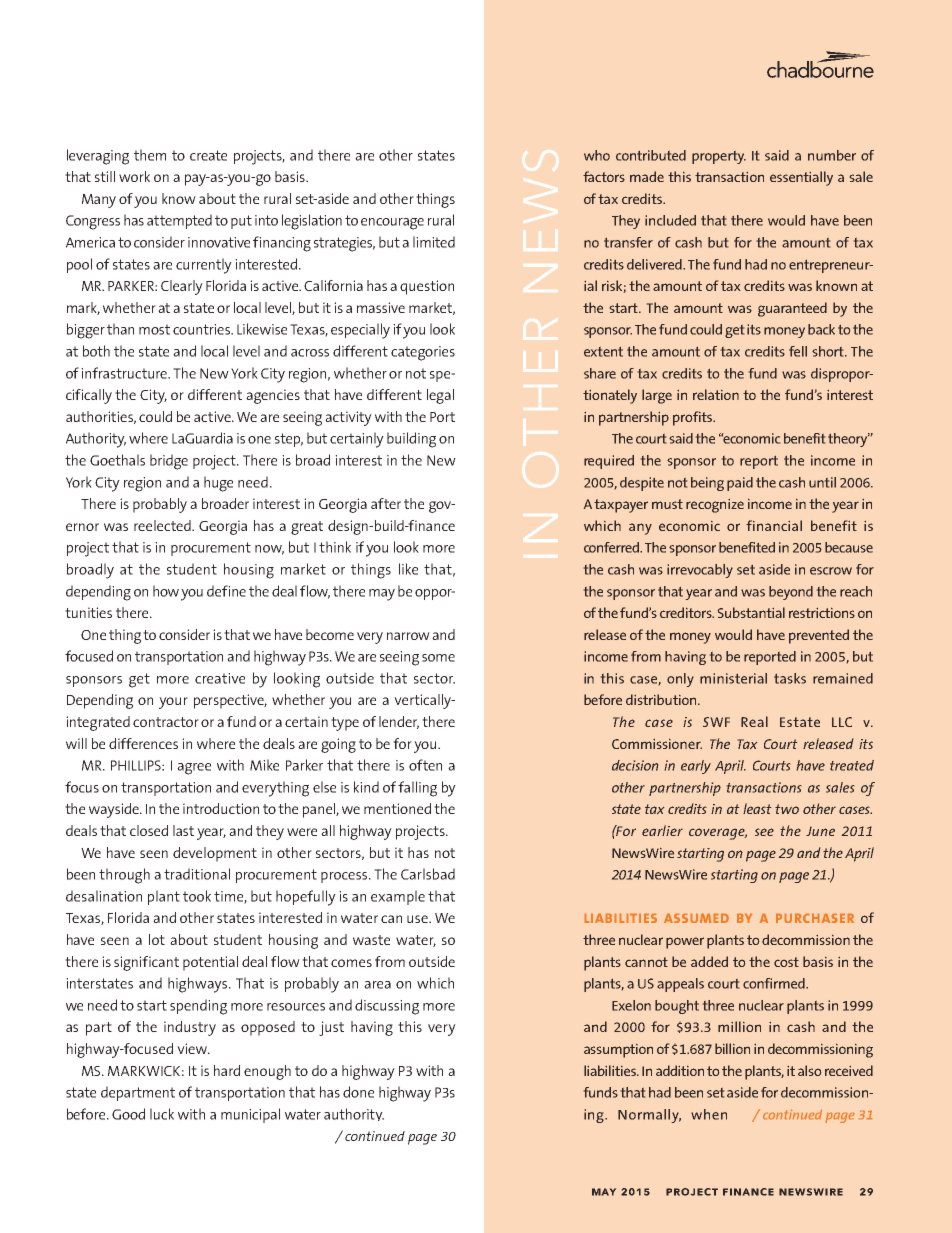 The width and height of the screenshot is (952, 1233). Describe the element at coordinates (392, 224) in the screenshot. I see `encourage` at that location.
